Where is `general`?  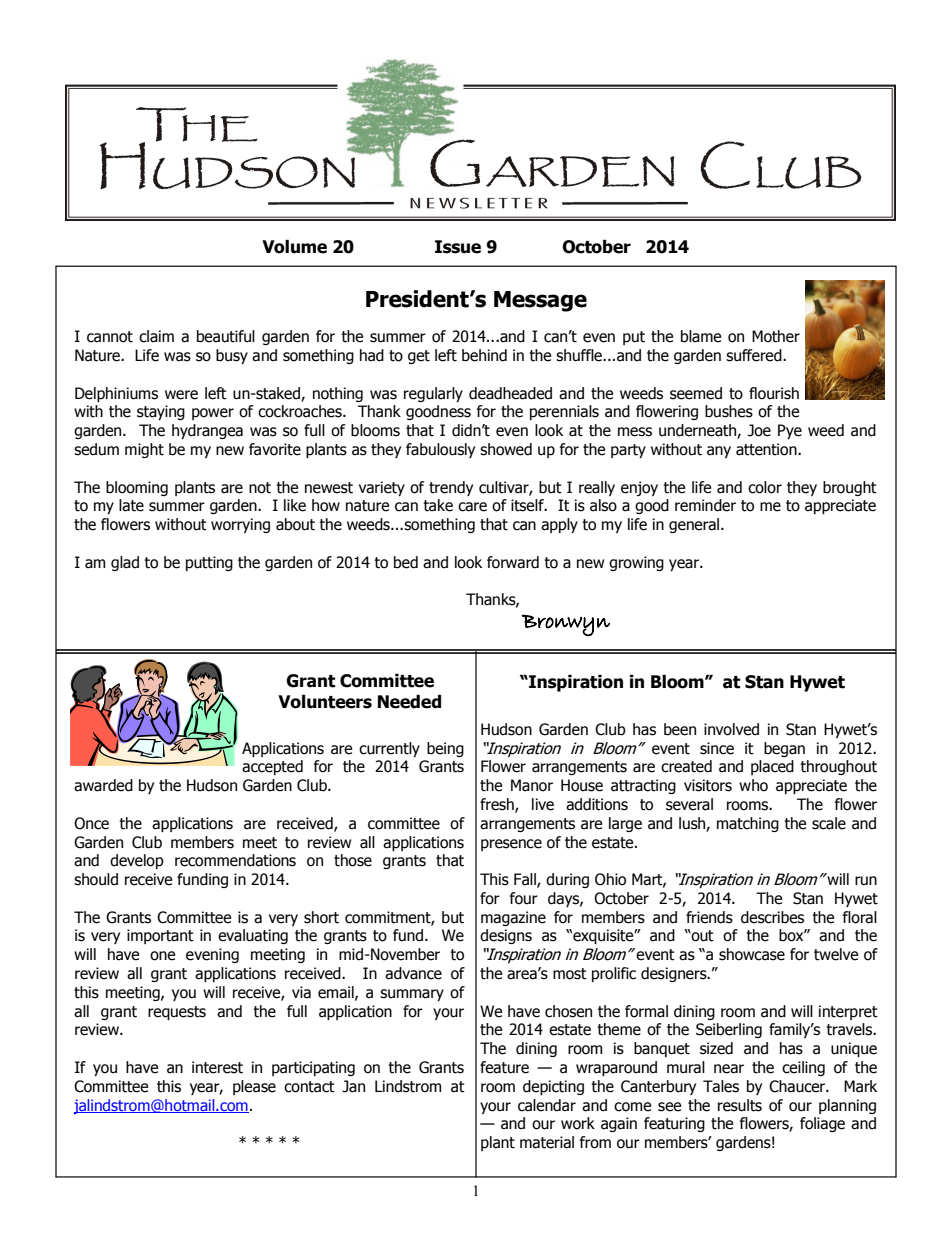
general is located at coordinates (695, 525).
